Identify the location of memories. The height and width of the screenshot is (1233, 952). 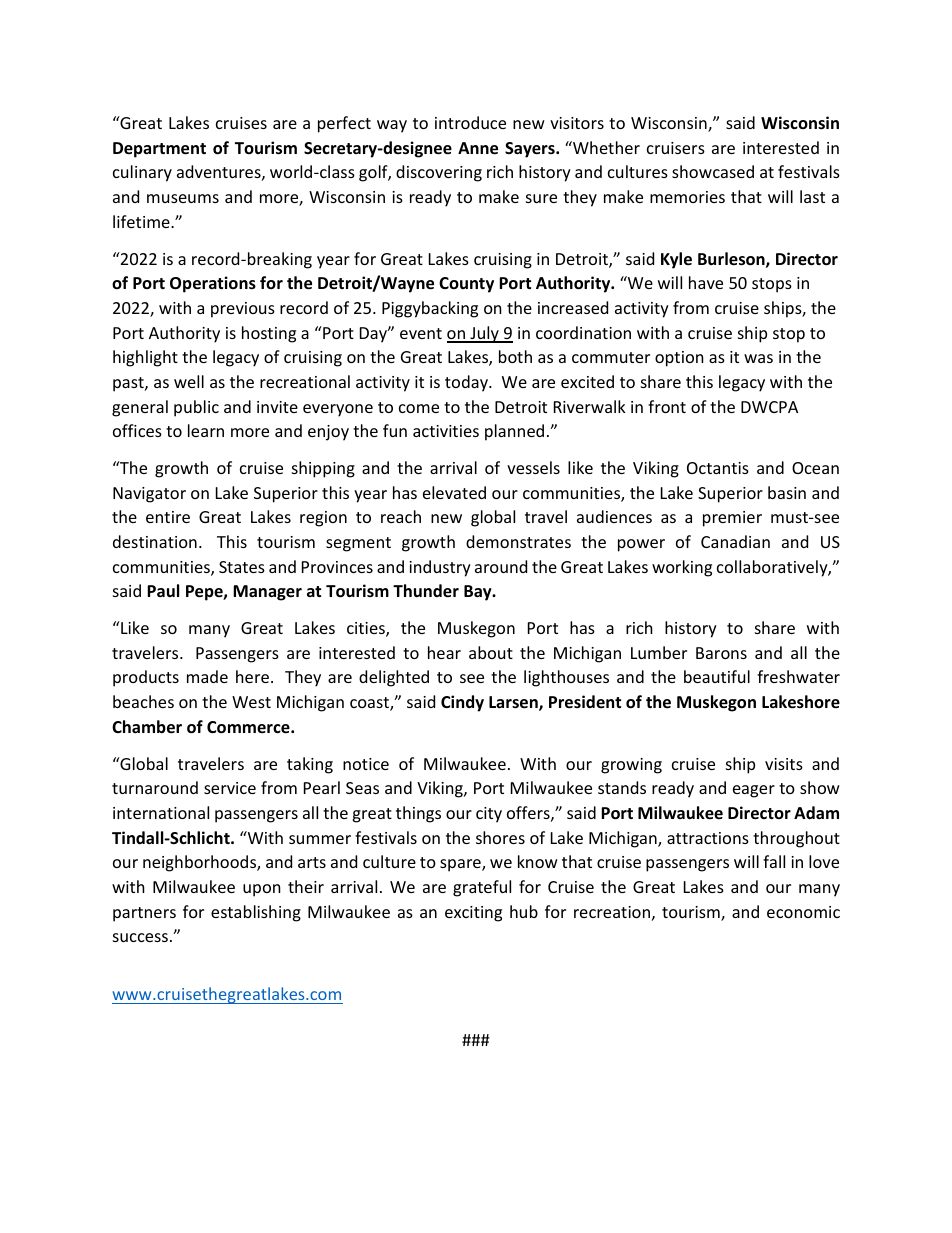
(687, 197).
